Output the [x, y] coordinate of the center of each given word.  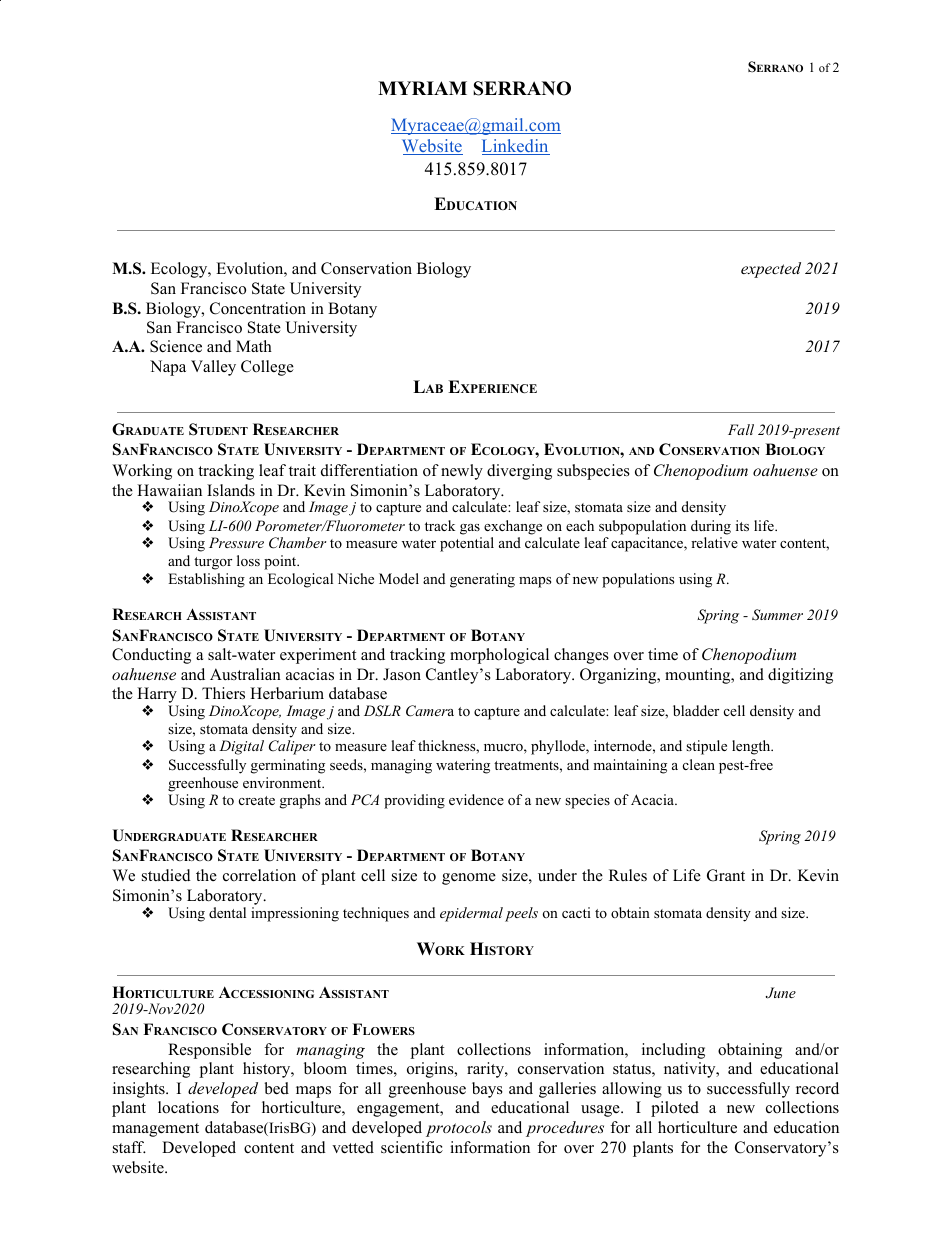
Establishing [206, 580]
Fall [741, 429]
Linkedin [516, 147]
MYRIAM [422, 88]
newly [462, 472]
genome [469, 879]
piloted [675, 1109]
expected [771, 270]
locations [188, 1107]
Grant [726, 875]
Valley [213, 368]
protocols [459, 1129]
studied [166, 875]
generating [482, 580]
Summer [777, 615]
